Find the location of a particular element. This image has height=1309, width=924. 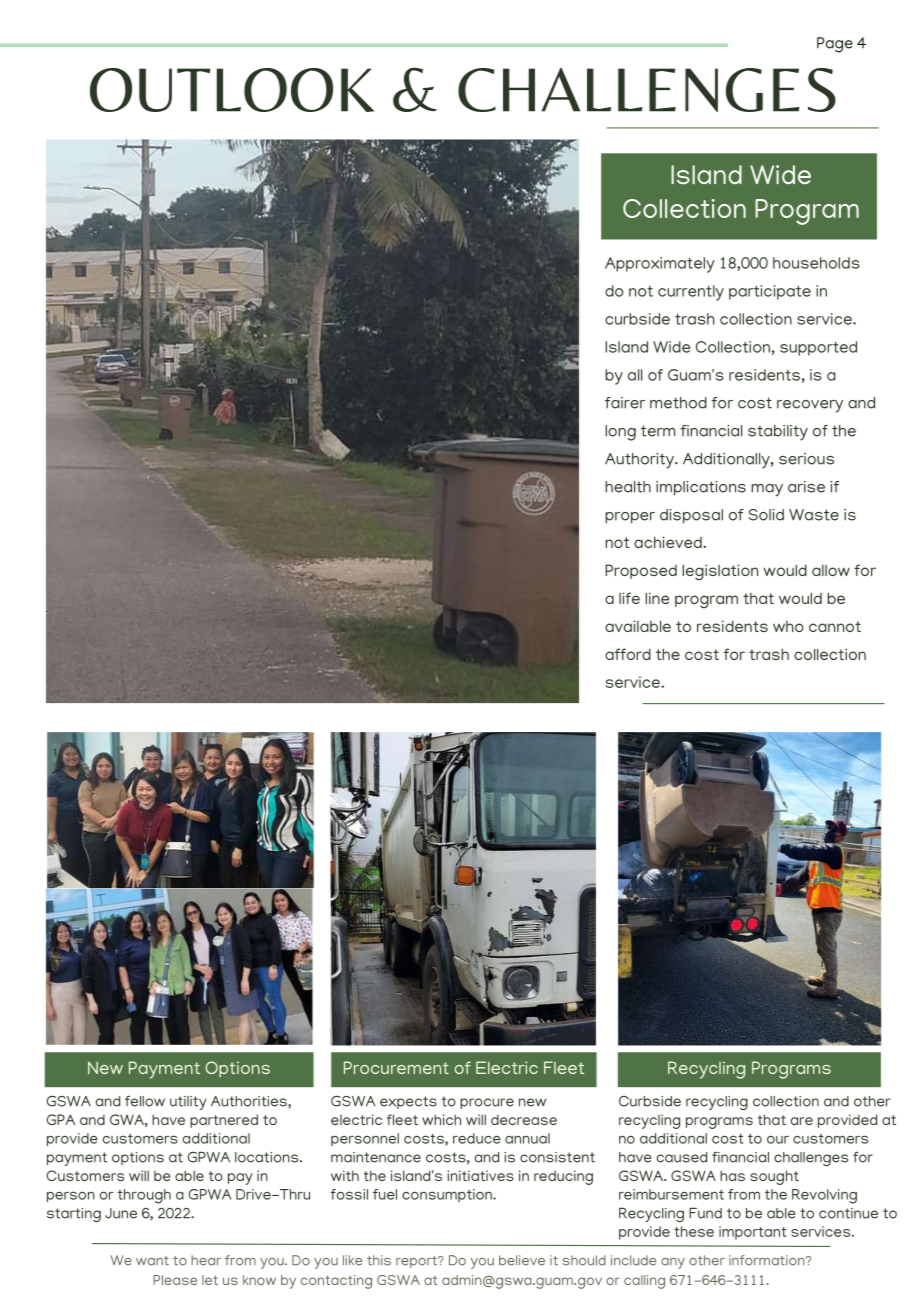

who is located at coordinates (788, 626).
